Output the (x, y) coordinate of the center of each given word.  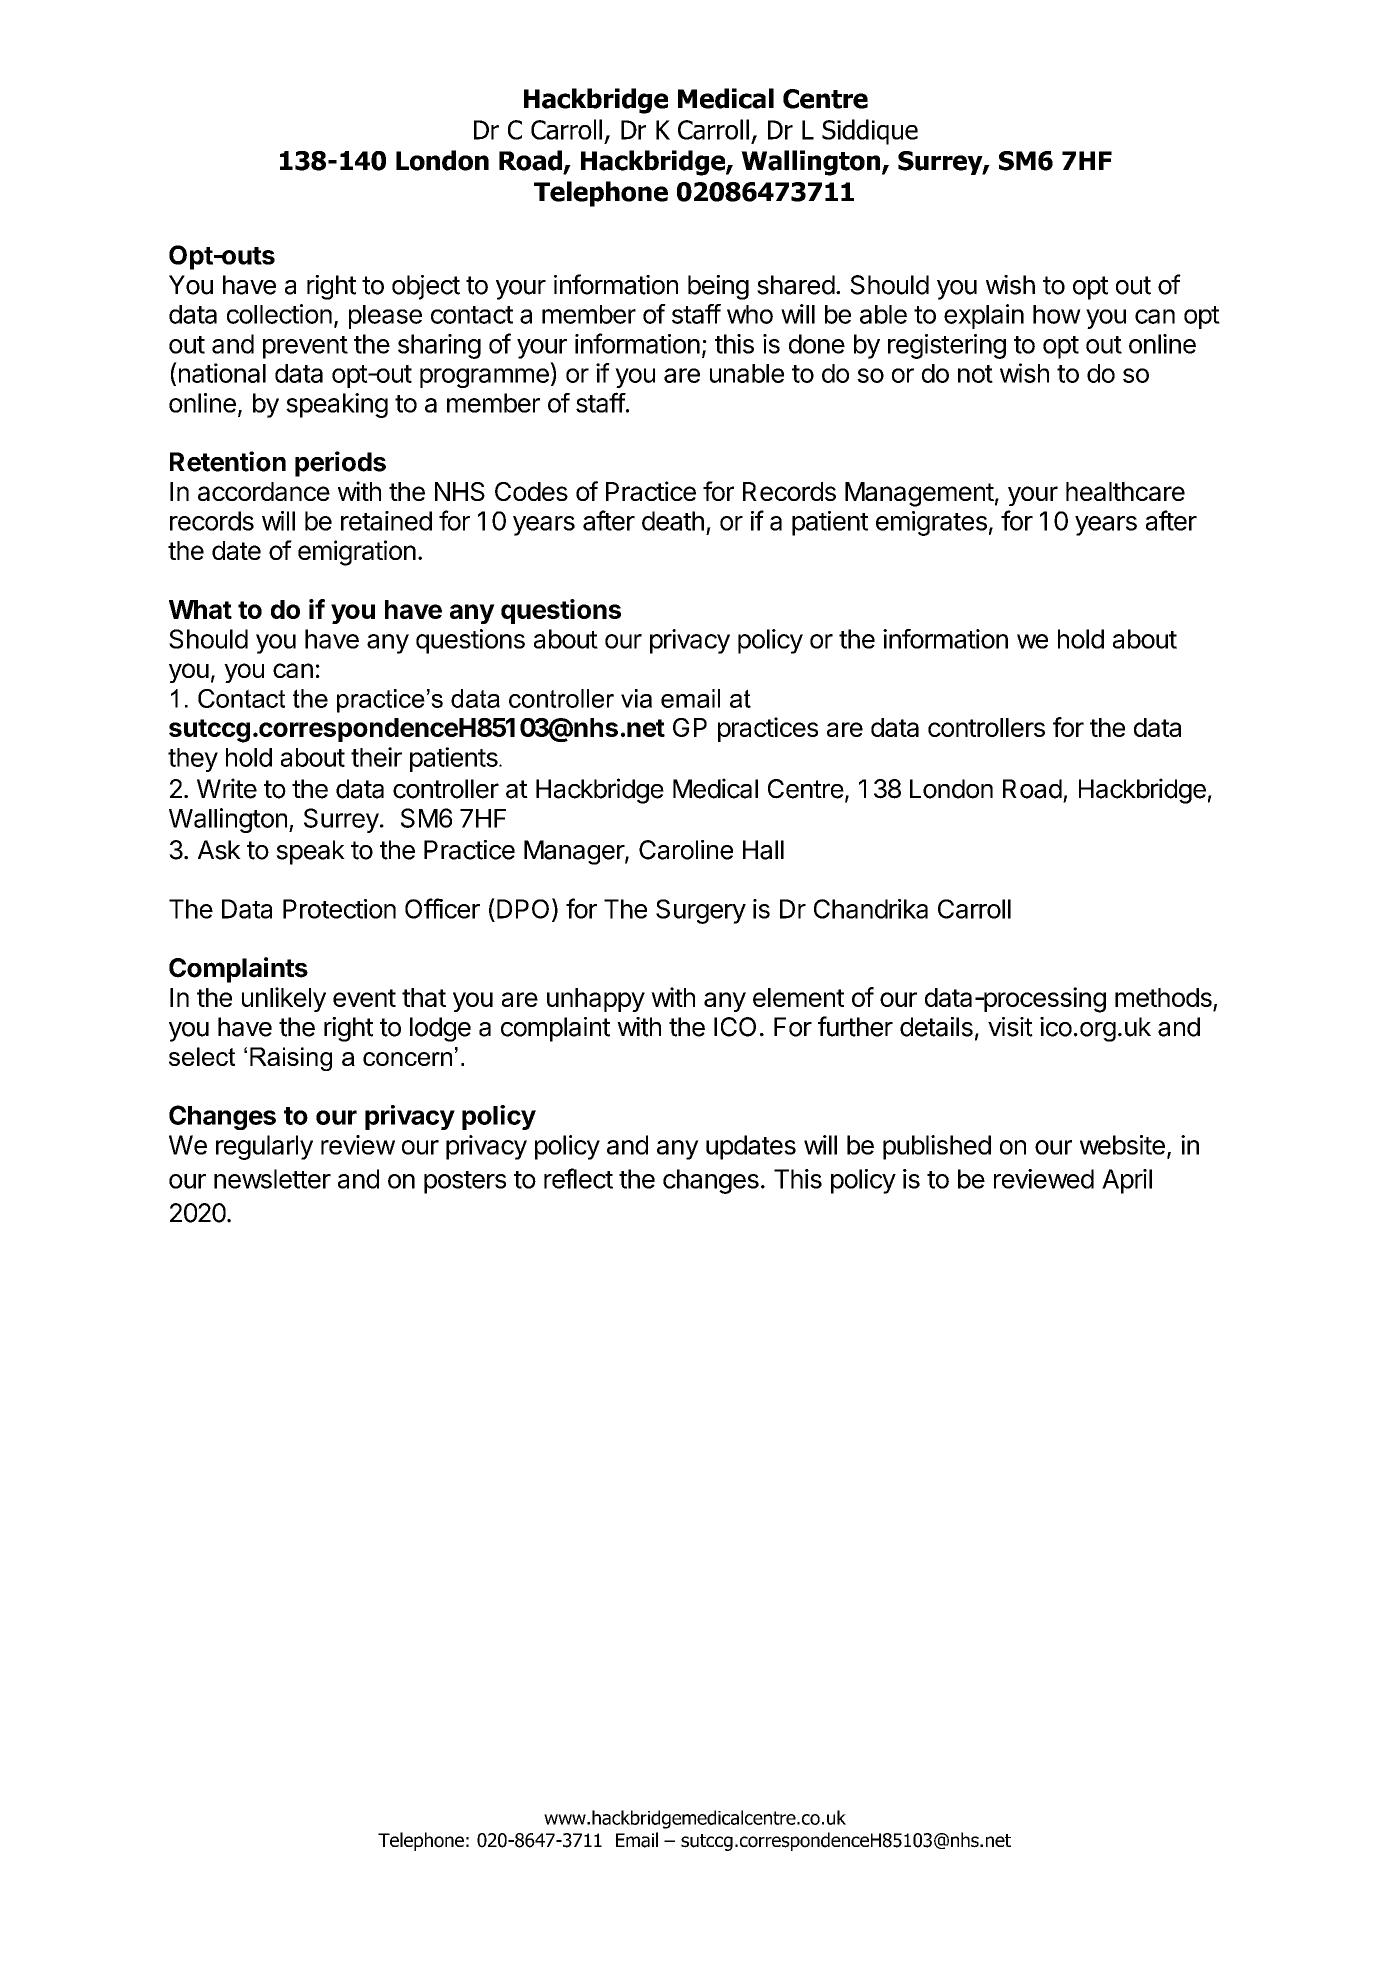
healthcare (1125, 491)
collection (279, 314)
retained (386, 521)
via (636, 698)
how (1057, 314)
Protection (339, 909)
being (718, 287)
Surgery (701, 911)
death (673, 521)
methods (1164, 999)
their (376, 757)
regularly (264, 1147)
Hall (763, 850)
